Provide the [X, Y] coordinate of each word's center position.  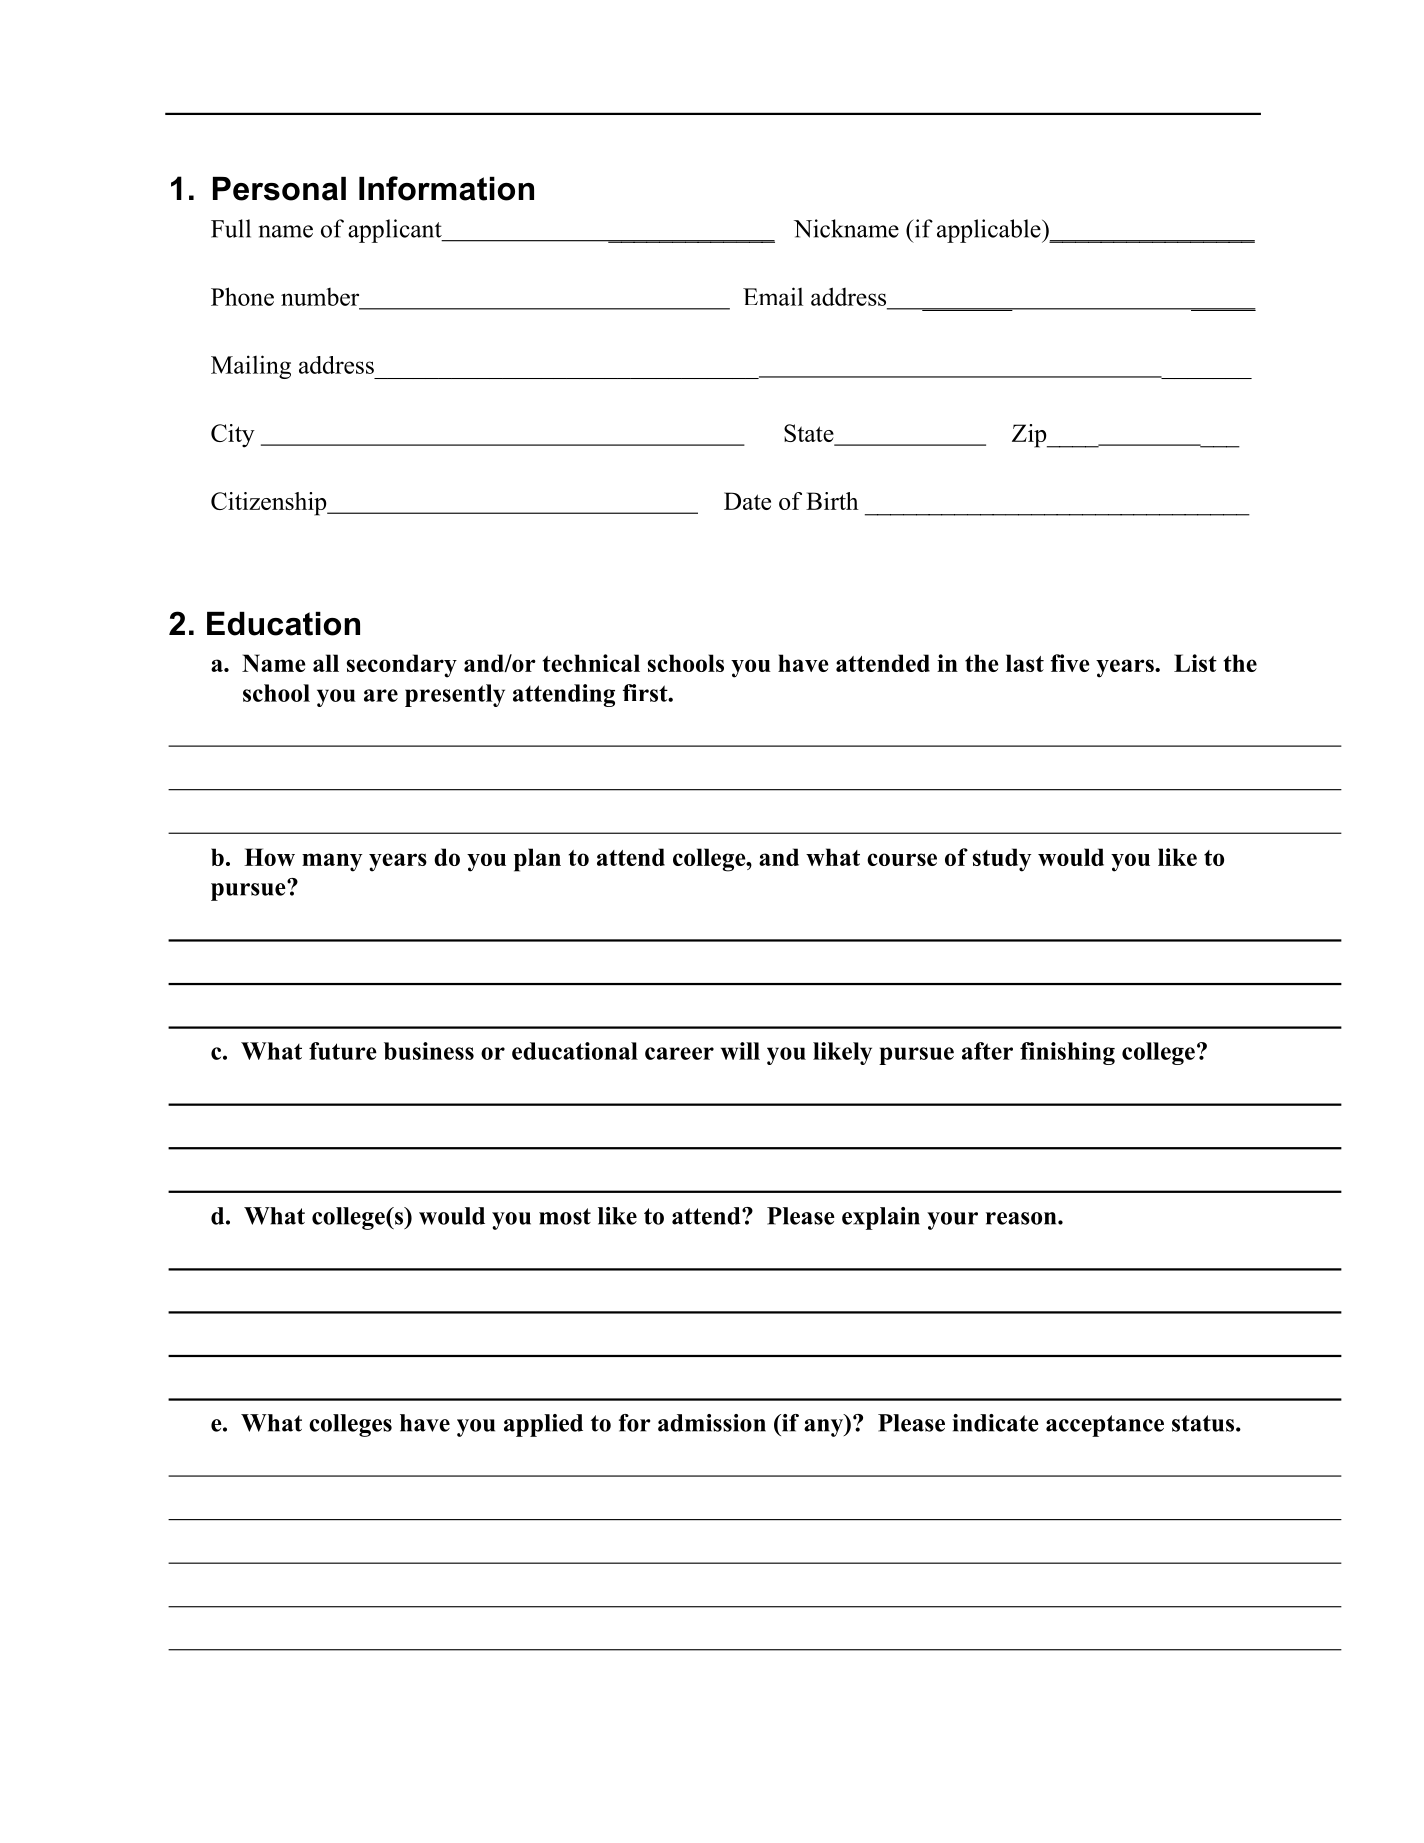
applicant [396, 231]
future [343, 1051]
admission [712, 1423]
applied [543, 1425]
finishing [1067, 1053]
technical [591, 663]
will [740, 1051]
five [1070, 663]
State [810, 434]
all [326, 663]
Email [773, 296]
